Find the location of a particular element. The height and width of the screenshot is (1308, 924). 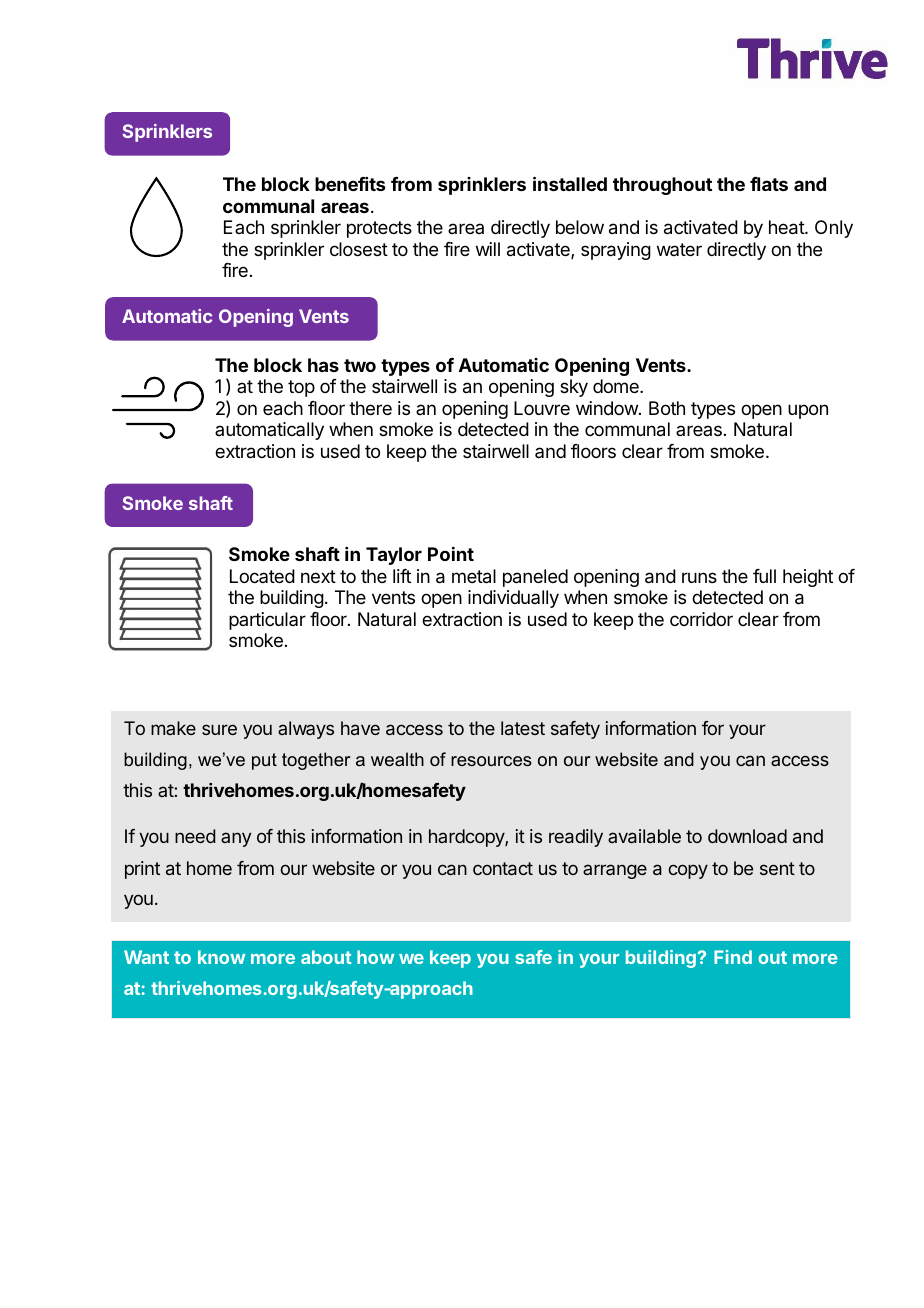

benefits is located at coordinates (350, 184).
